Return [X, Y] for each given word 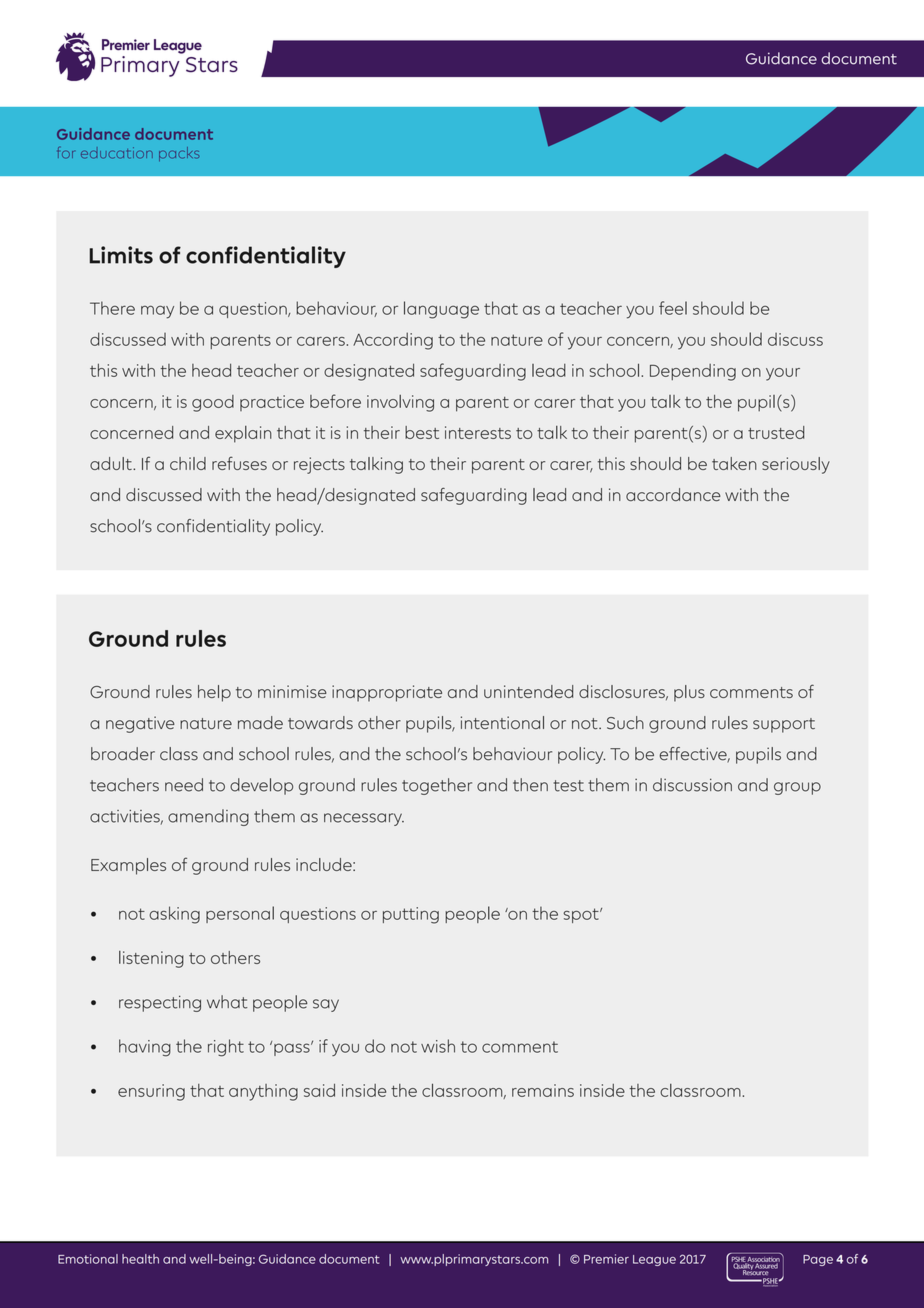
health [140, 1259]
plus [689, 693]
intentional [502, 722]
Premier [606, 1259]
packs [179, 154]
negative [140, 724]
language [441, 310]
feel [673, 308]
